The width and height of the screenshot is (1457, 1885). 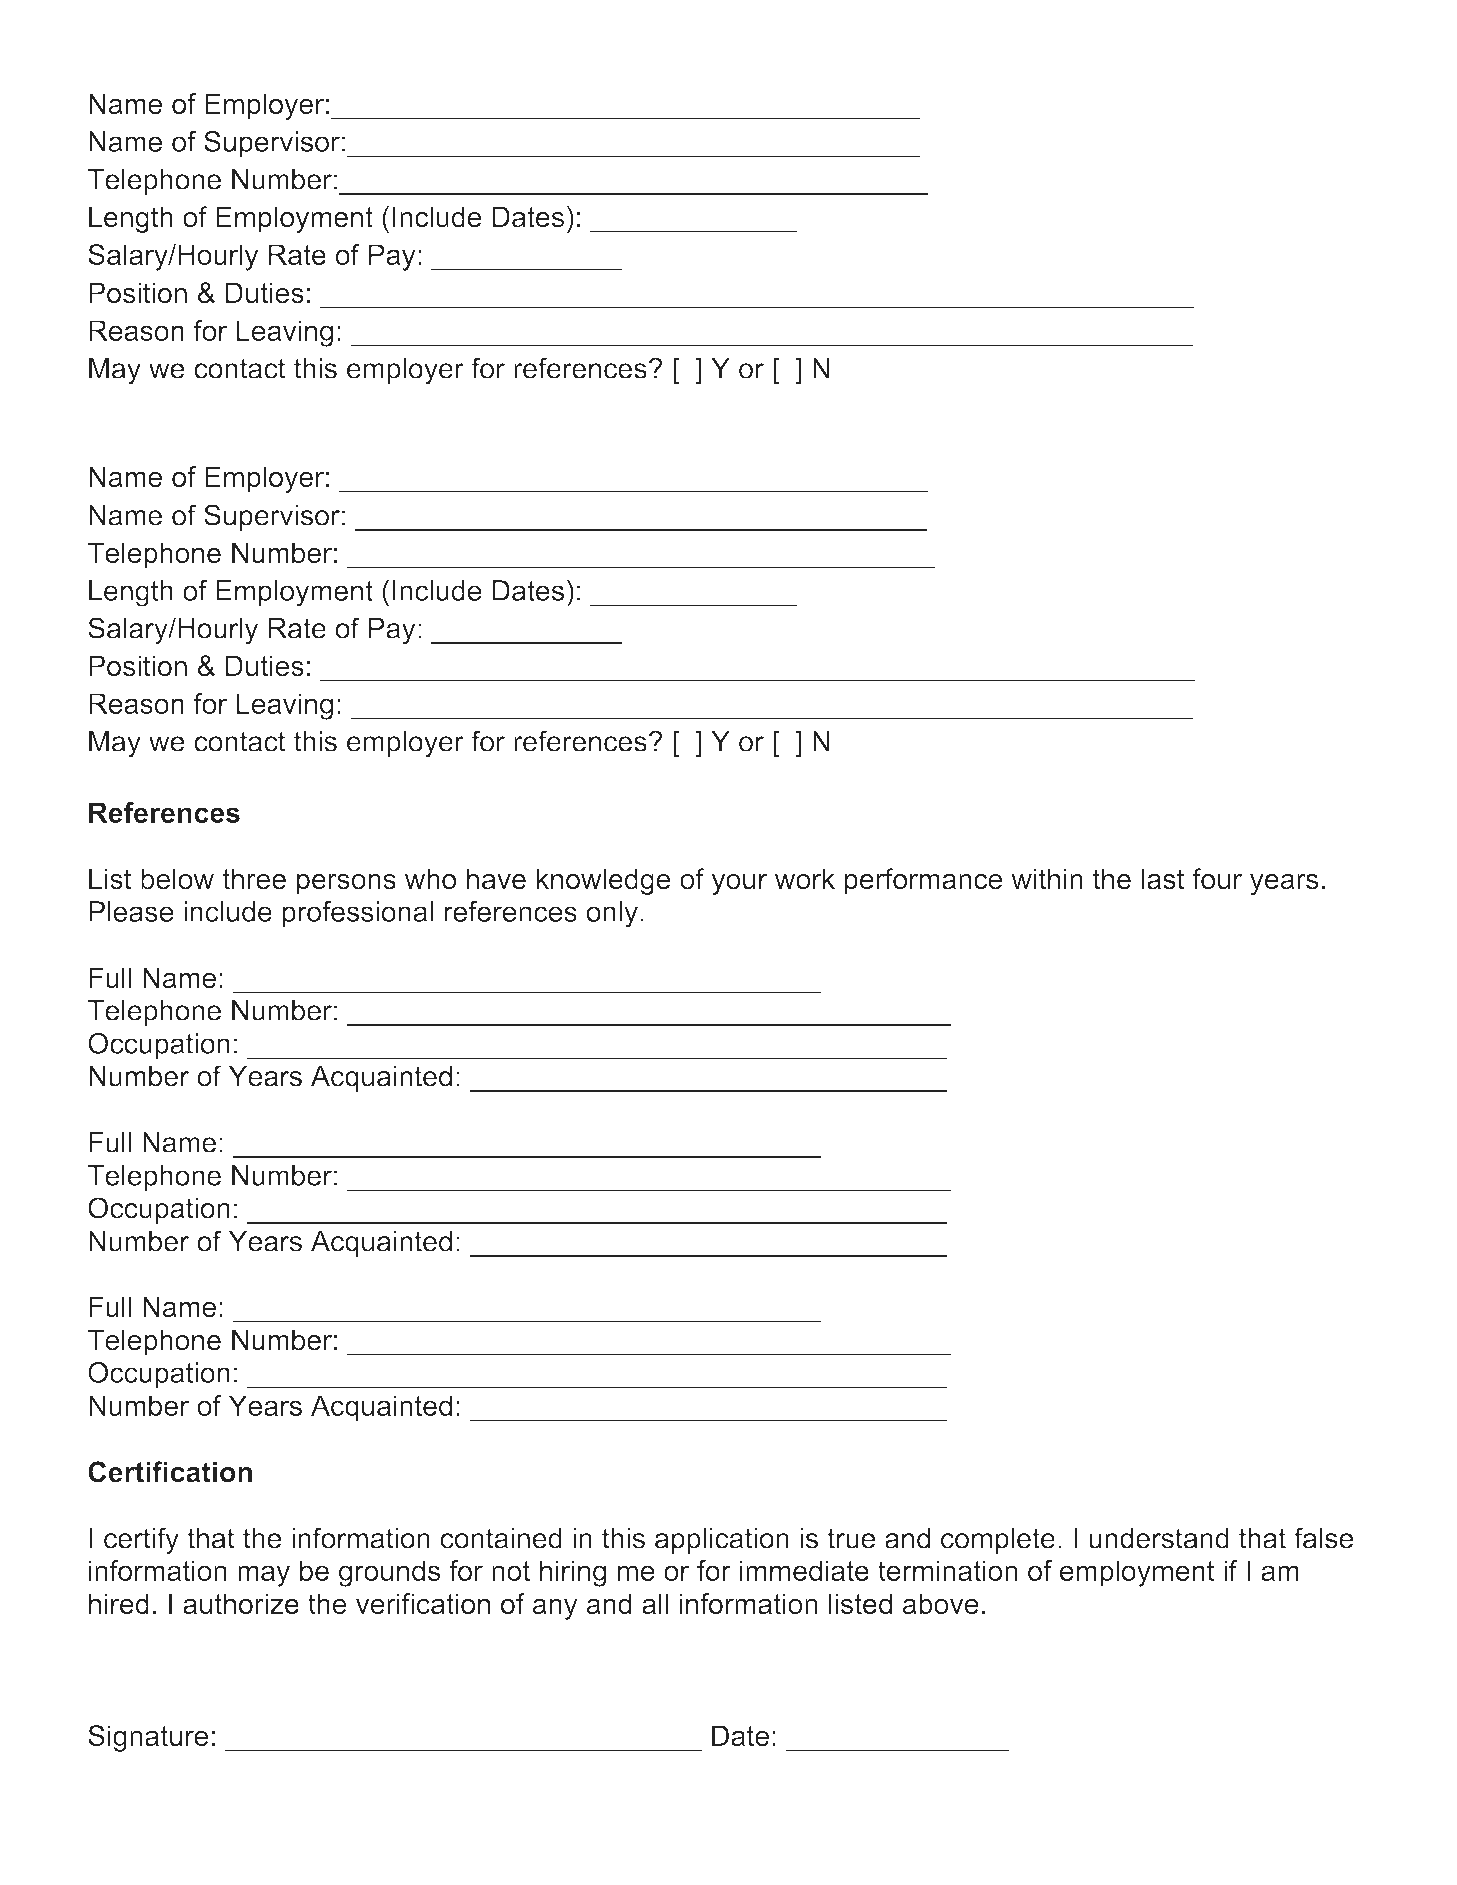 What do you see at coordinates (358, 914) in the screenshot?
I see `professional` at bounding box center [358, 914].
